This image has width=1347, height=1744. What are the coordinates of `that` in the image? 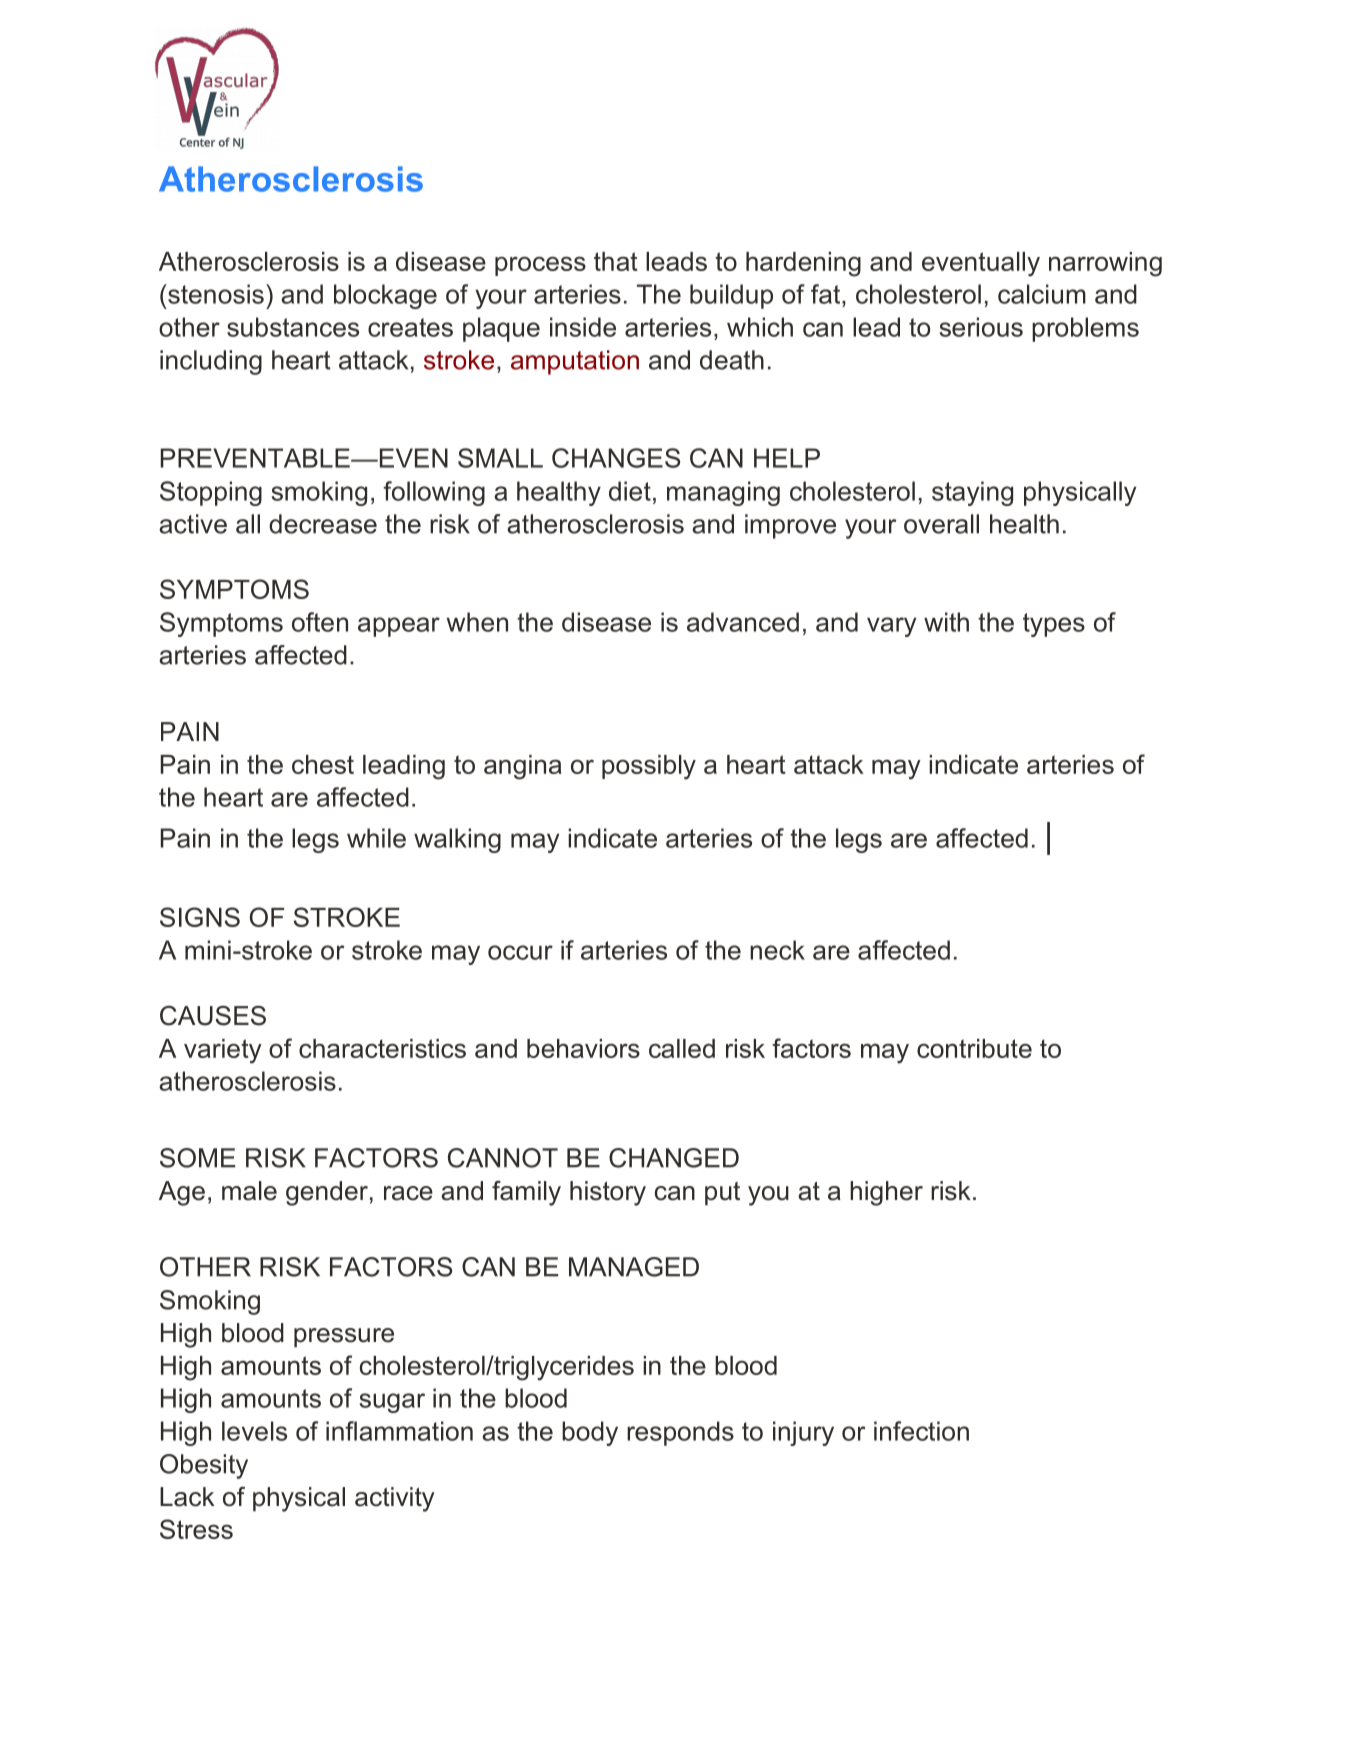 It's located at (616, 261).
